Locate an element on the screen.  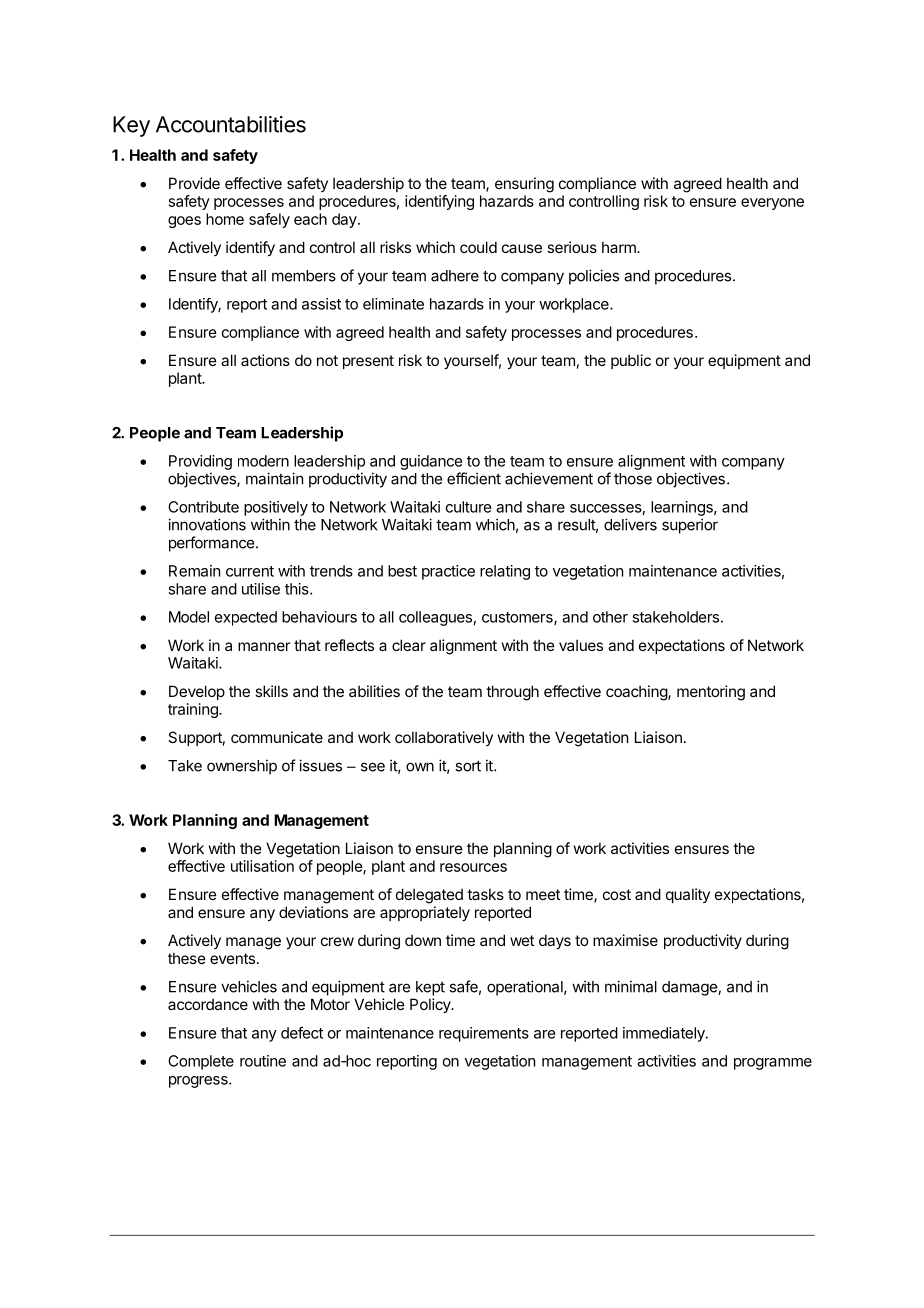
quality is located at coordinates (688, 895).
